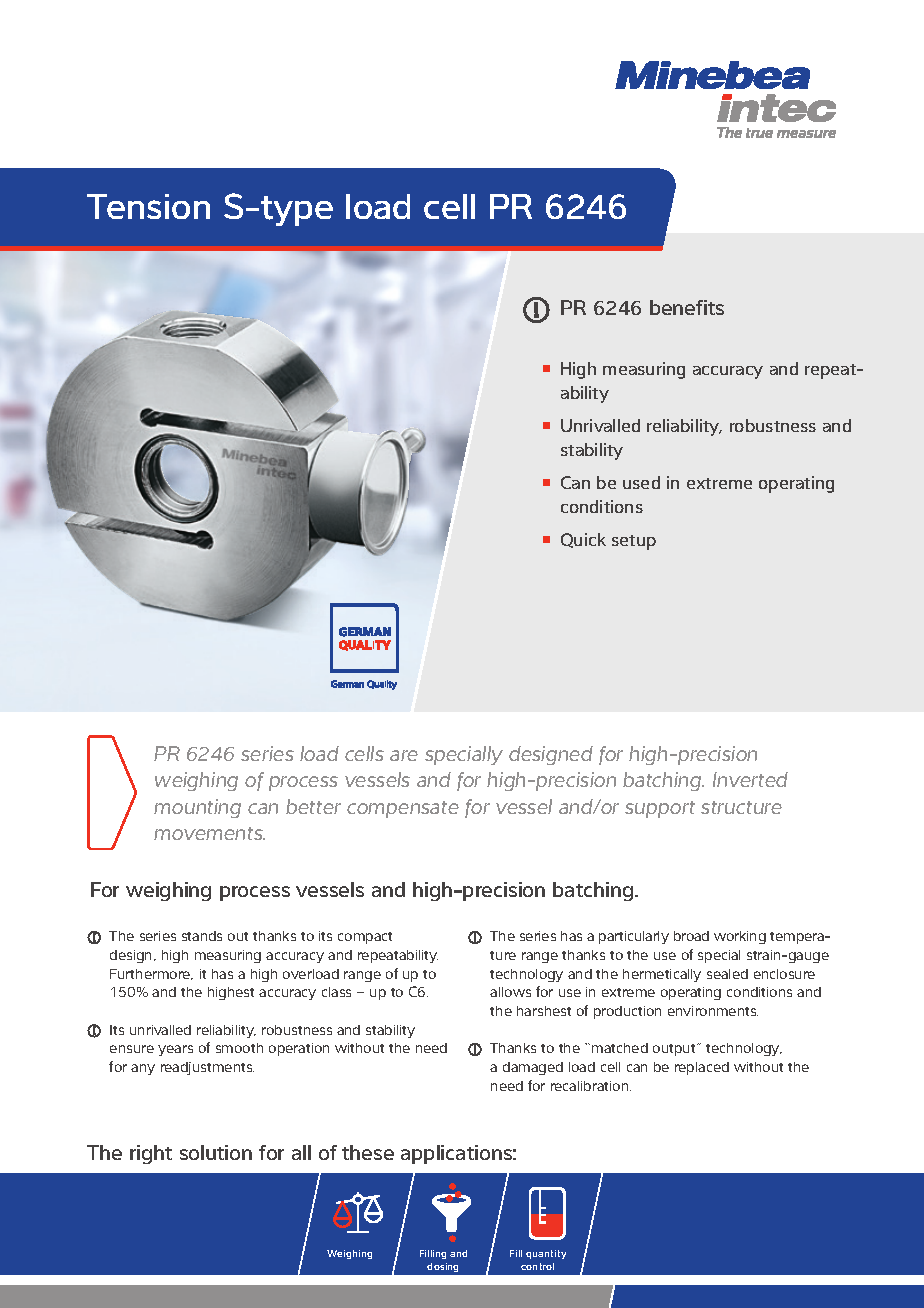 The width and height of the image is (924, 1308). Describe the element at coordinates (691, 936) in the image. I see `broad` at that location.
